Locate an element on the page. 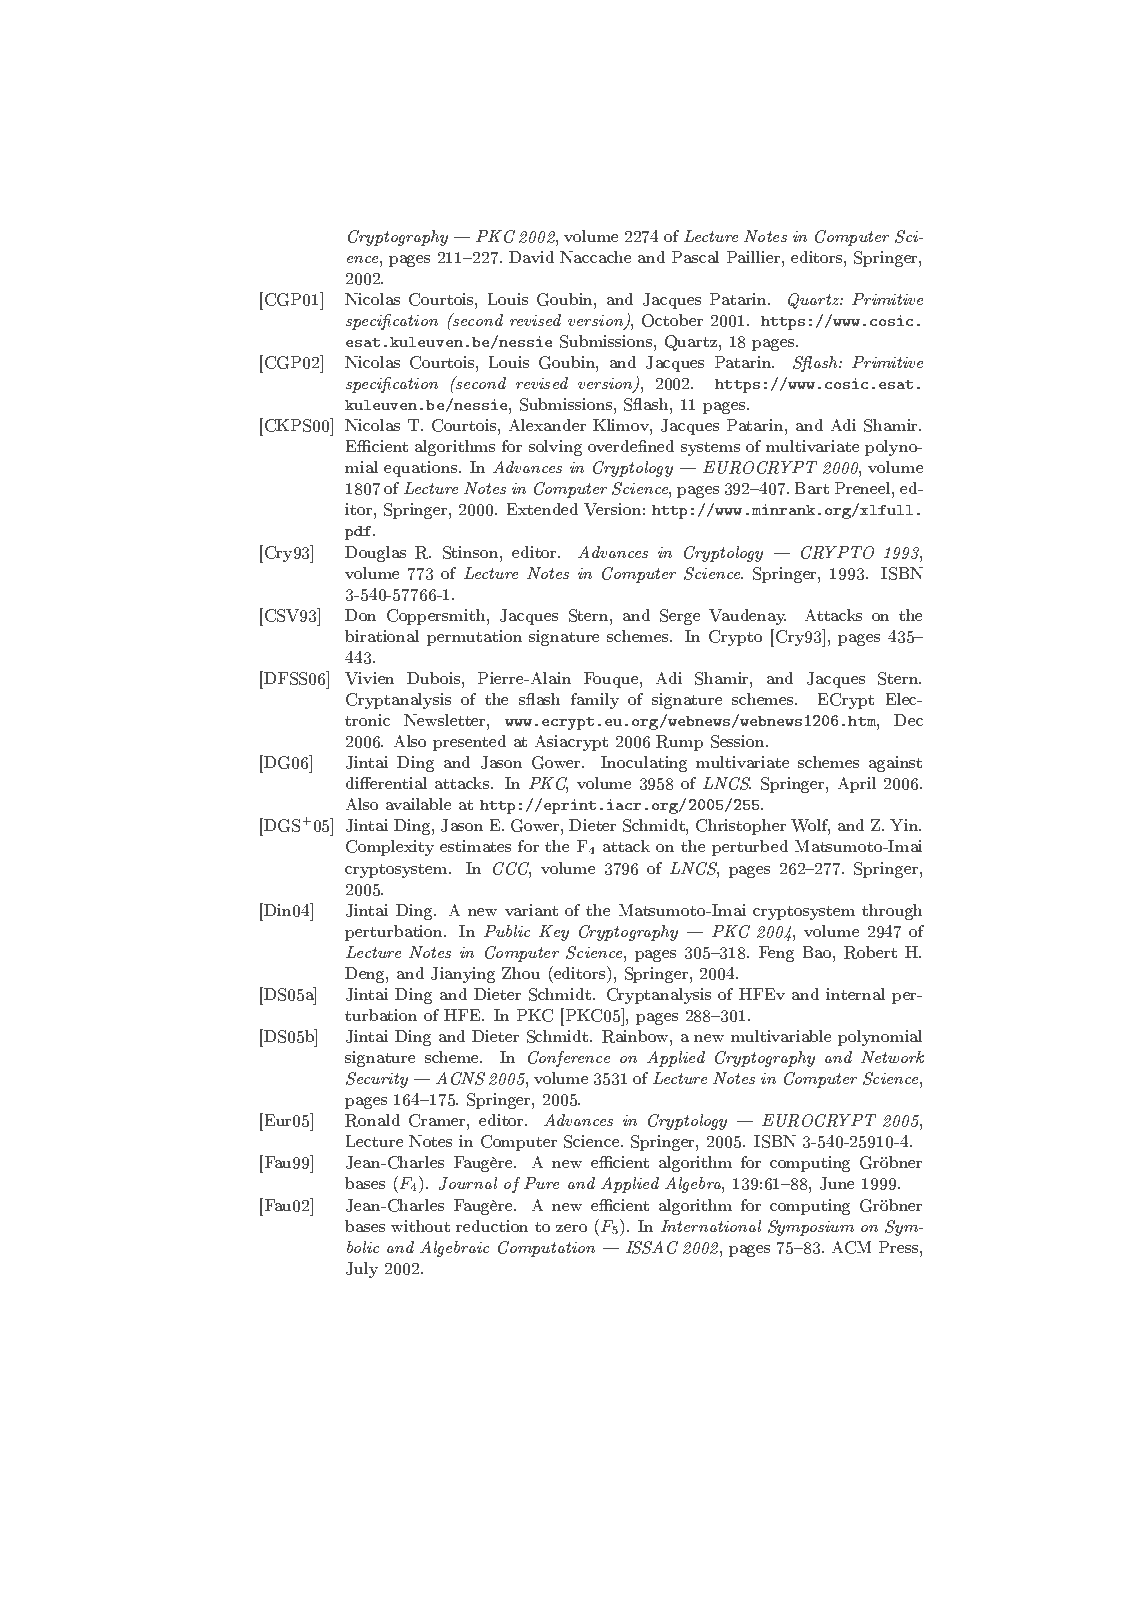 Image resolution: width=1144 pixels, height=1618 pixels. Dubois is located at coordinates (435, 678).
